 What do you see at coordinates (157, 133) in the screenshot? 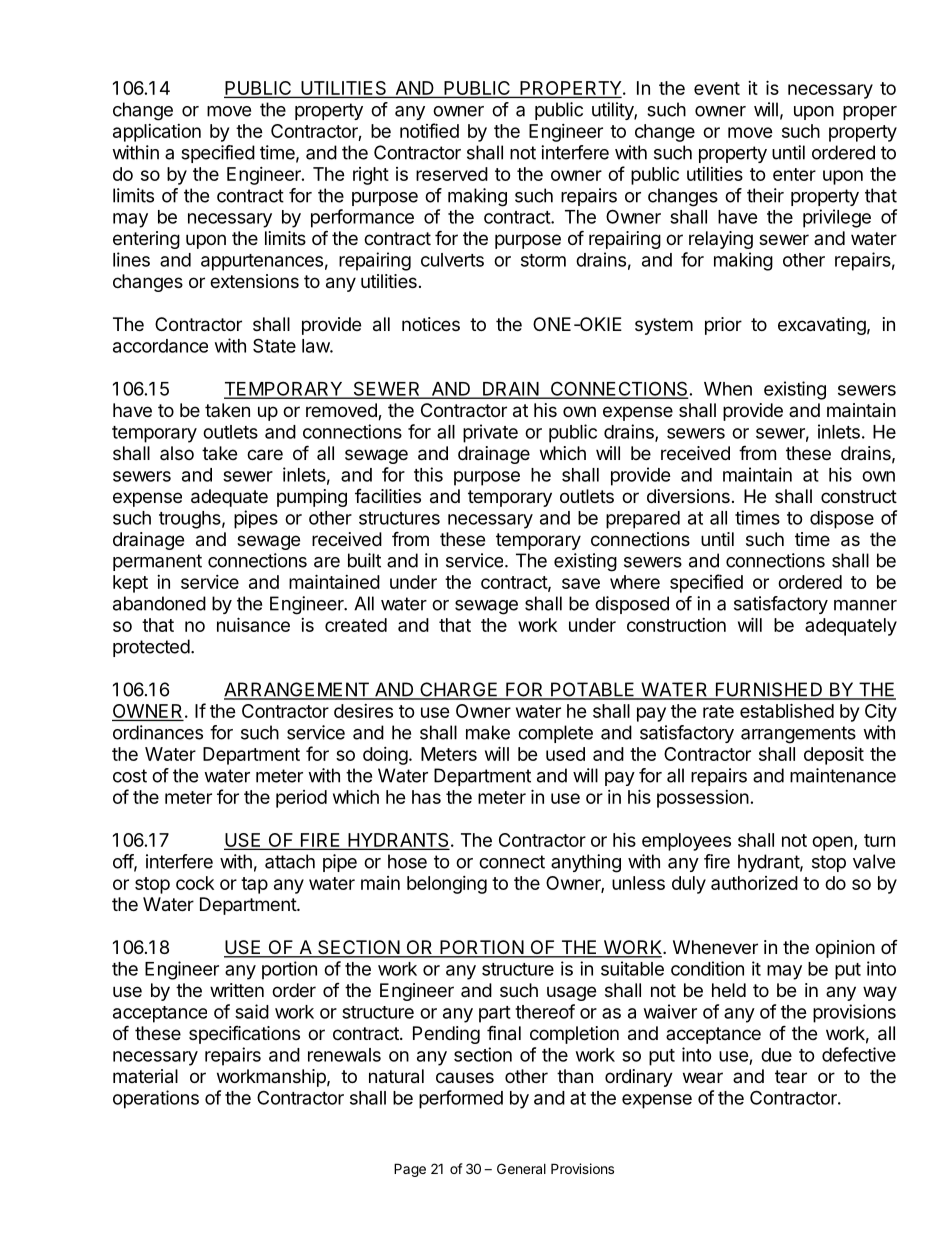
I see `application` at bounding box center [157, 133].
